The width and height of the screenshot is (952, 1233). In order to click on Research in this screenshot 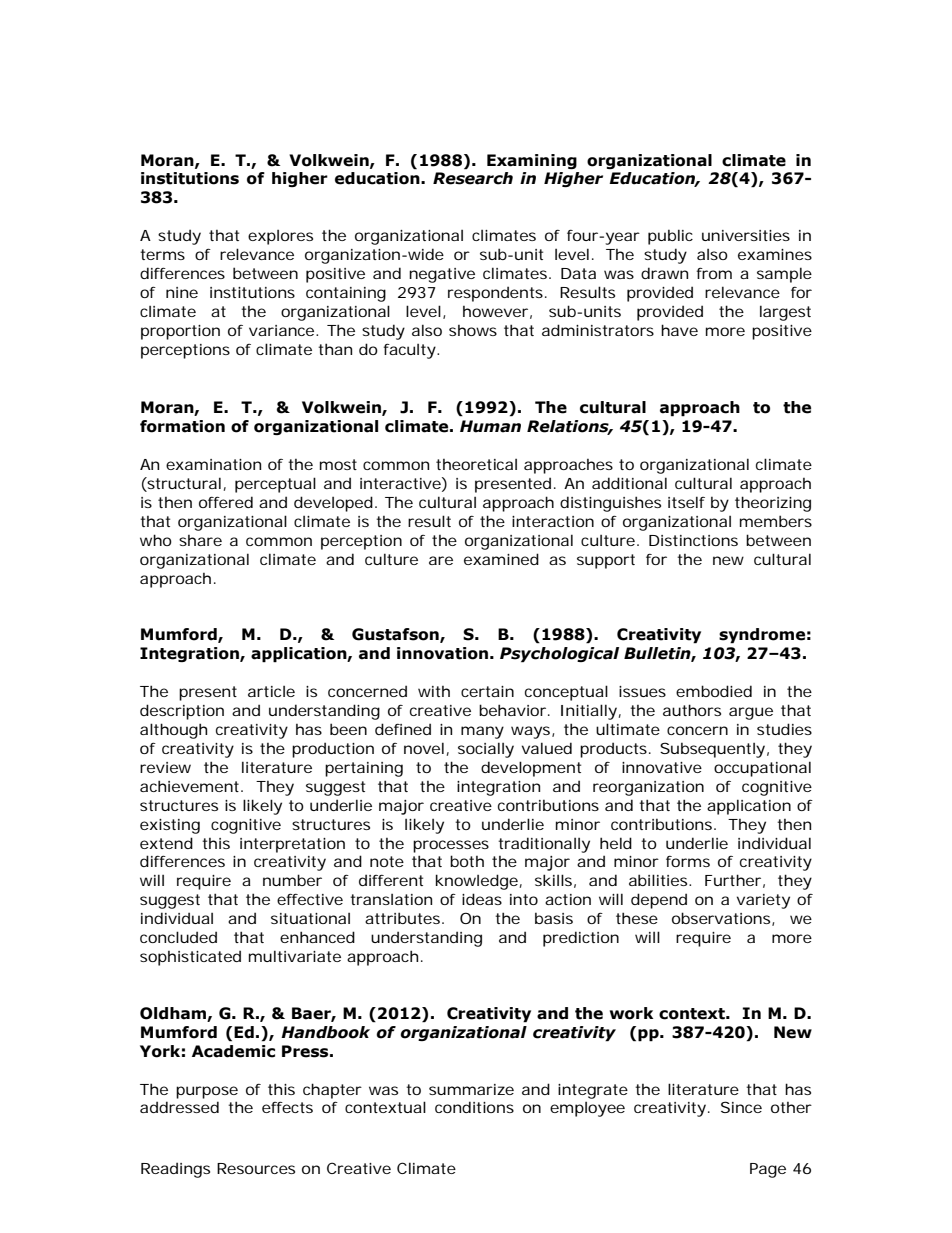, I will do `click(473, 178)`.
